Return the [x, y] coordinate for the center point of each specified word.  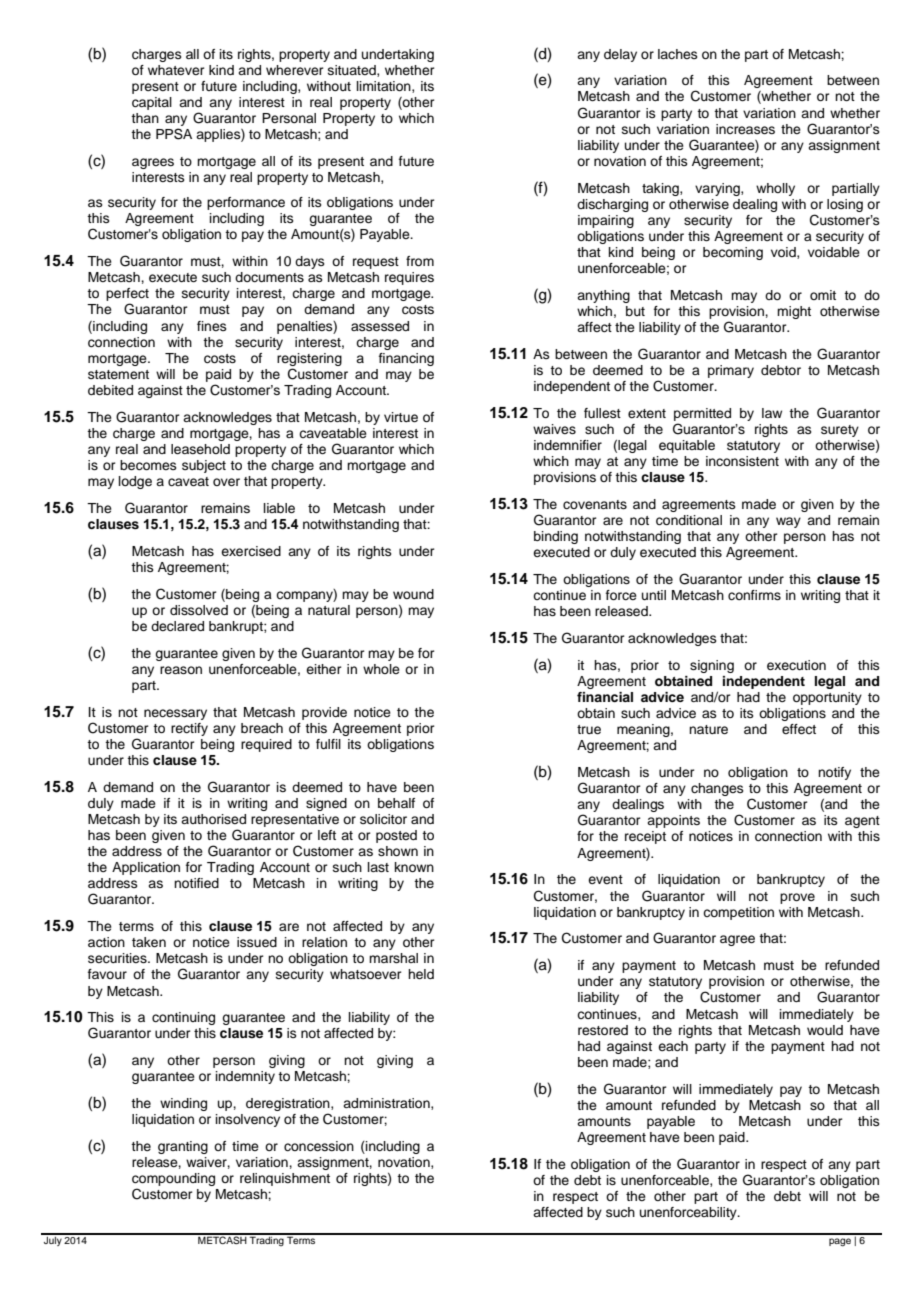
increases [745, 129]
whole [381, 669]
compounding [173, 1181]
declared [177, 626]
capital [152, 103]
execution [796, 665]
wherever [295, 70]
